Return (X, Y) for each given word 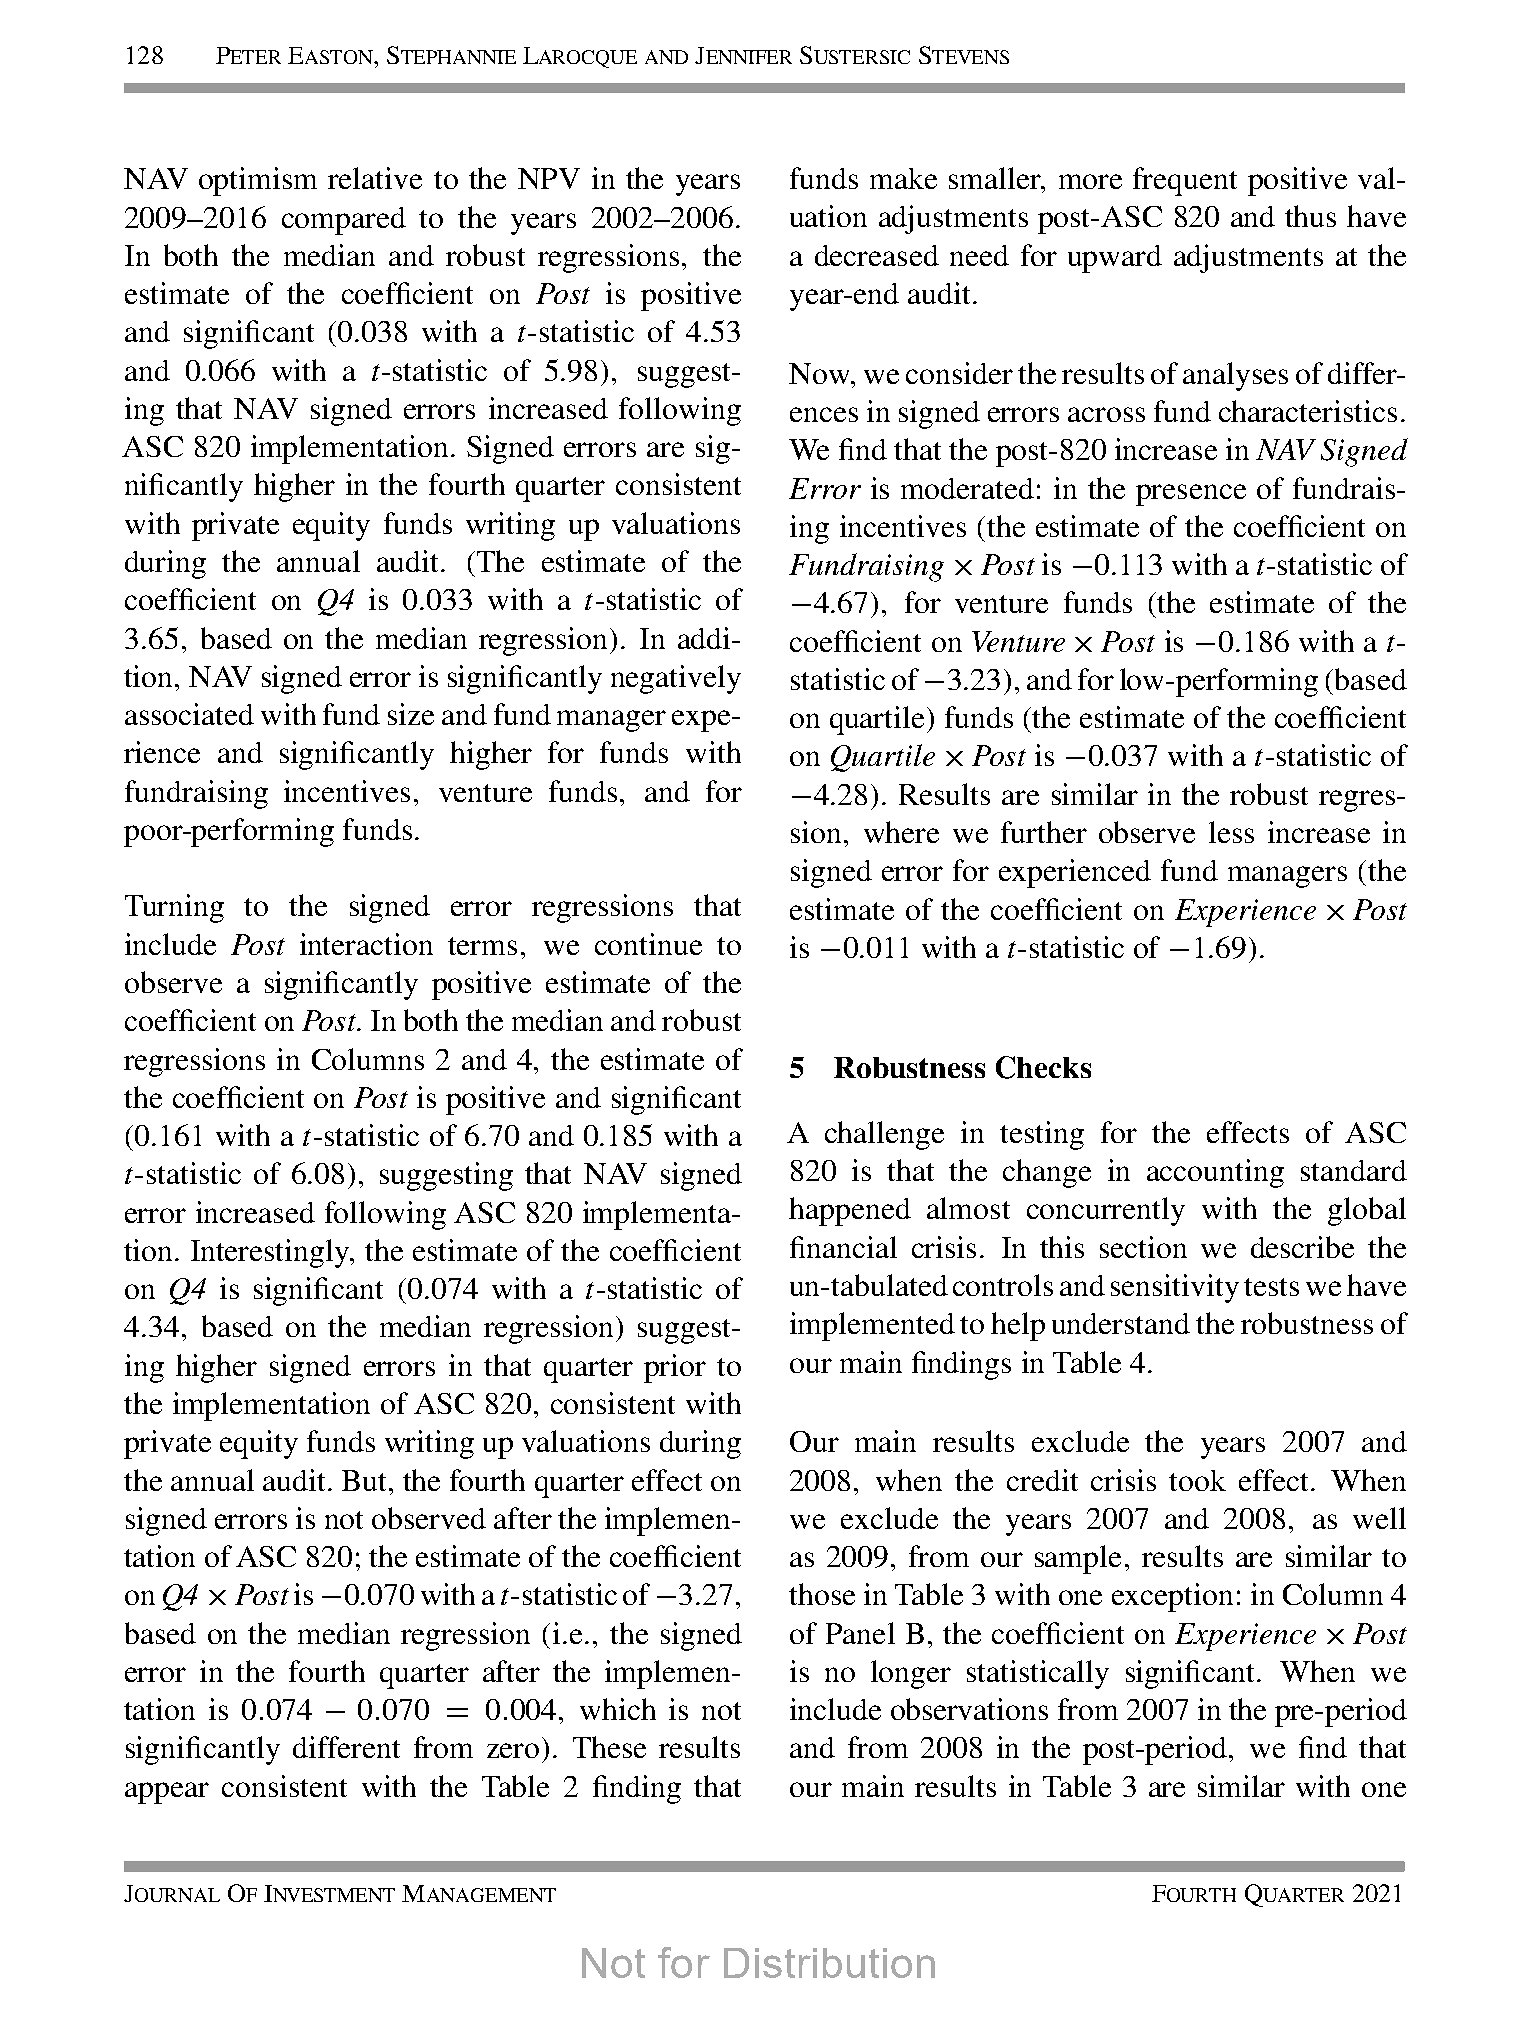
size (411, 714)
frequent (1185, 181)
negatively (676, 679)
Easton (331, 55)
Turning (174, 908)
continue (648, 944)
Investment (329, 1893)
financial (843, 1247)
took (1197, 1480)
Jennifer (743, 55)
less (1231, 832)
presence (1191, 495)
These (609, 1747)
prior (675, 1368)
